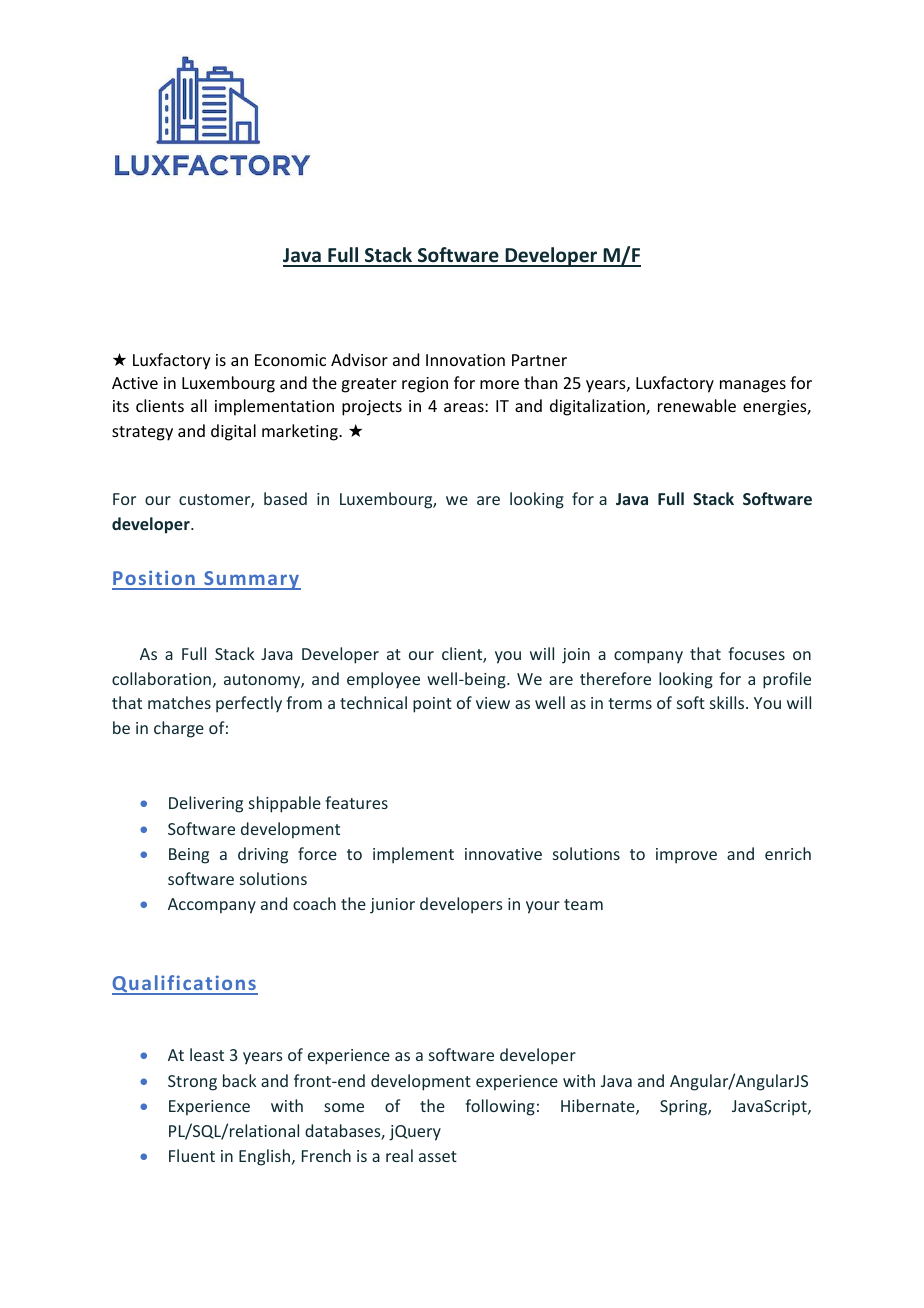  Describe the element at coordinates (697, 405) in the image. I see `renewable` at that location.
